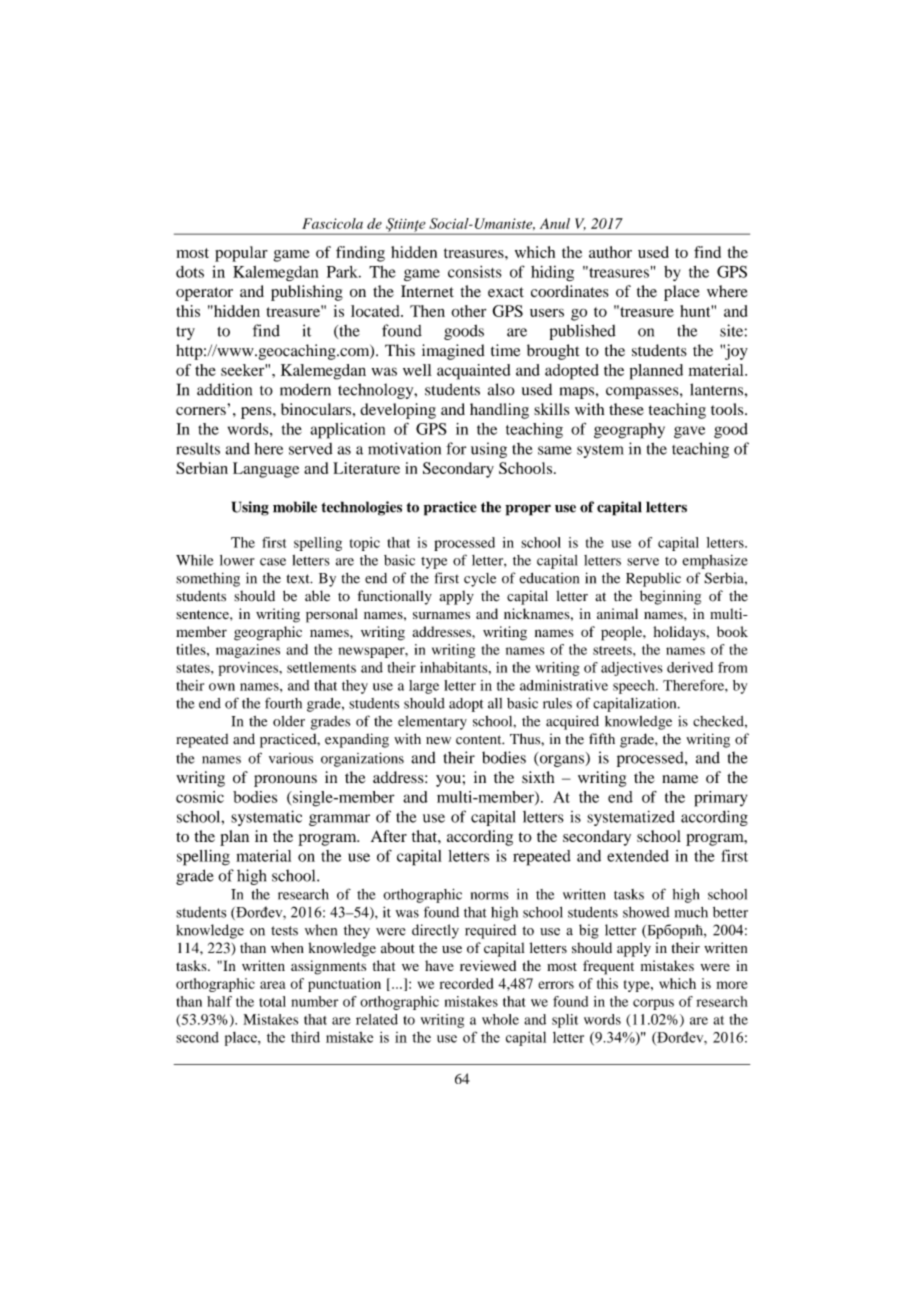 This document has height=1308, width=924. Describe the element at coordinates (237, 560) in the document. I see `lower` at that location.
